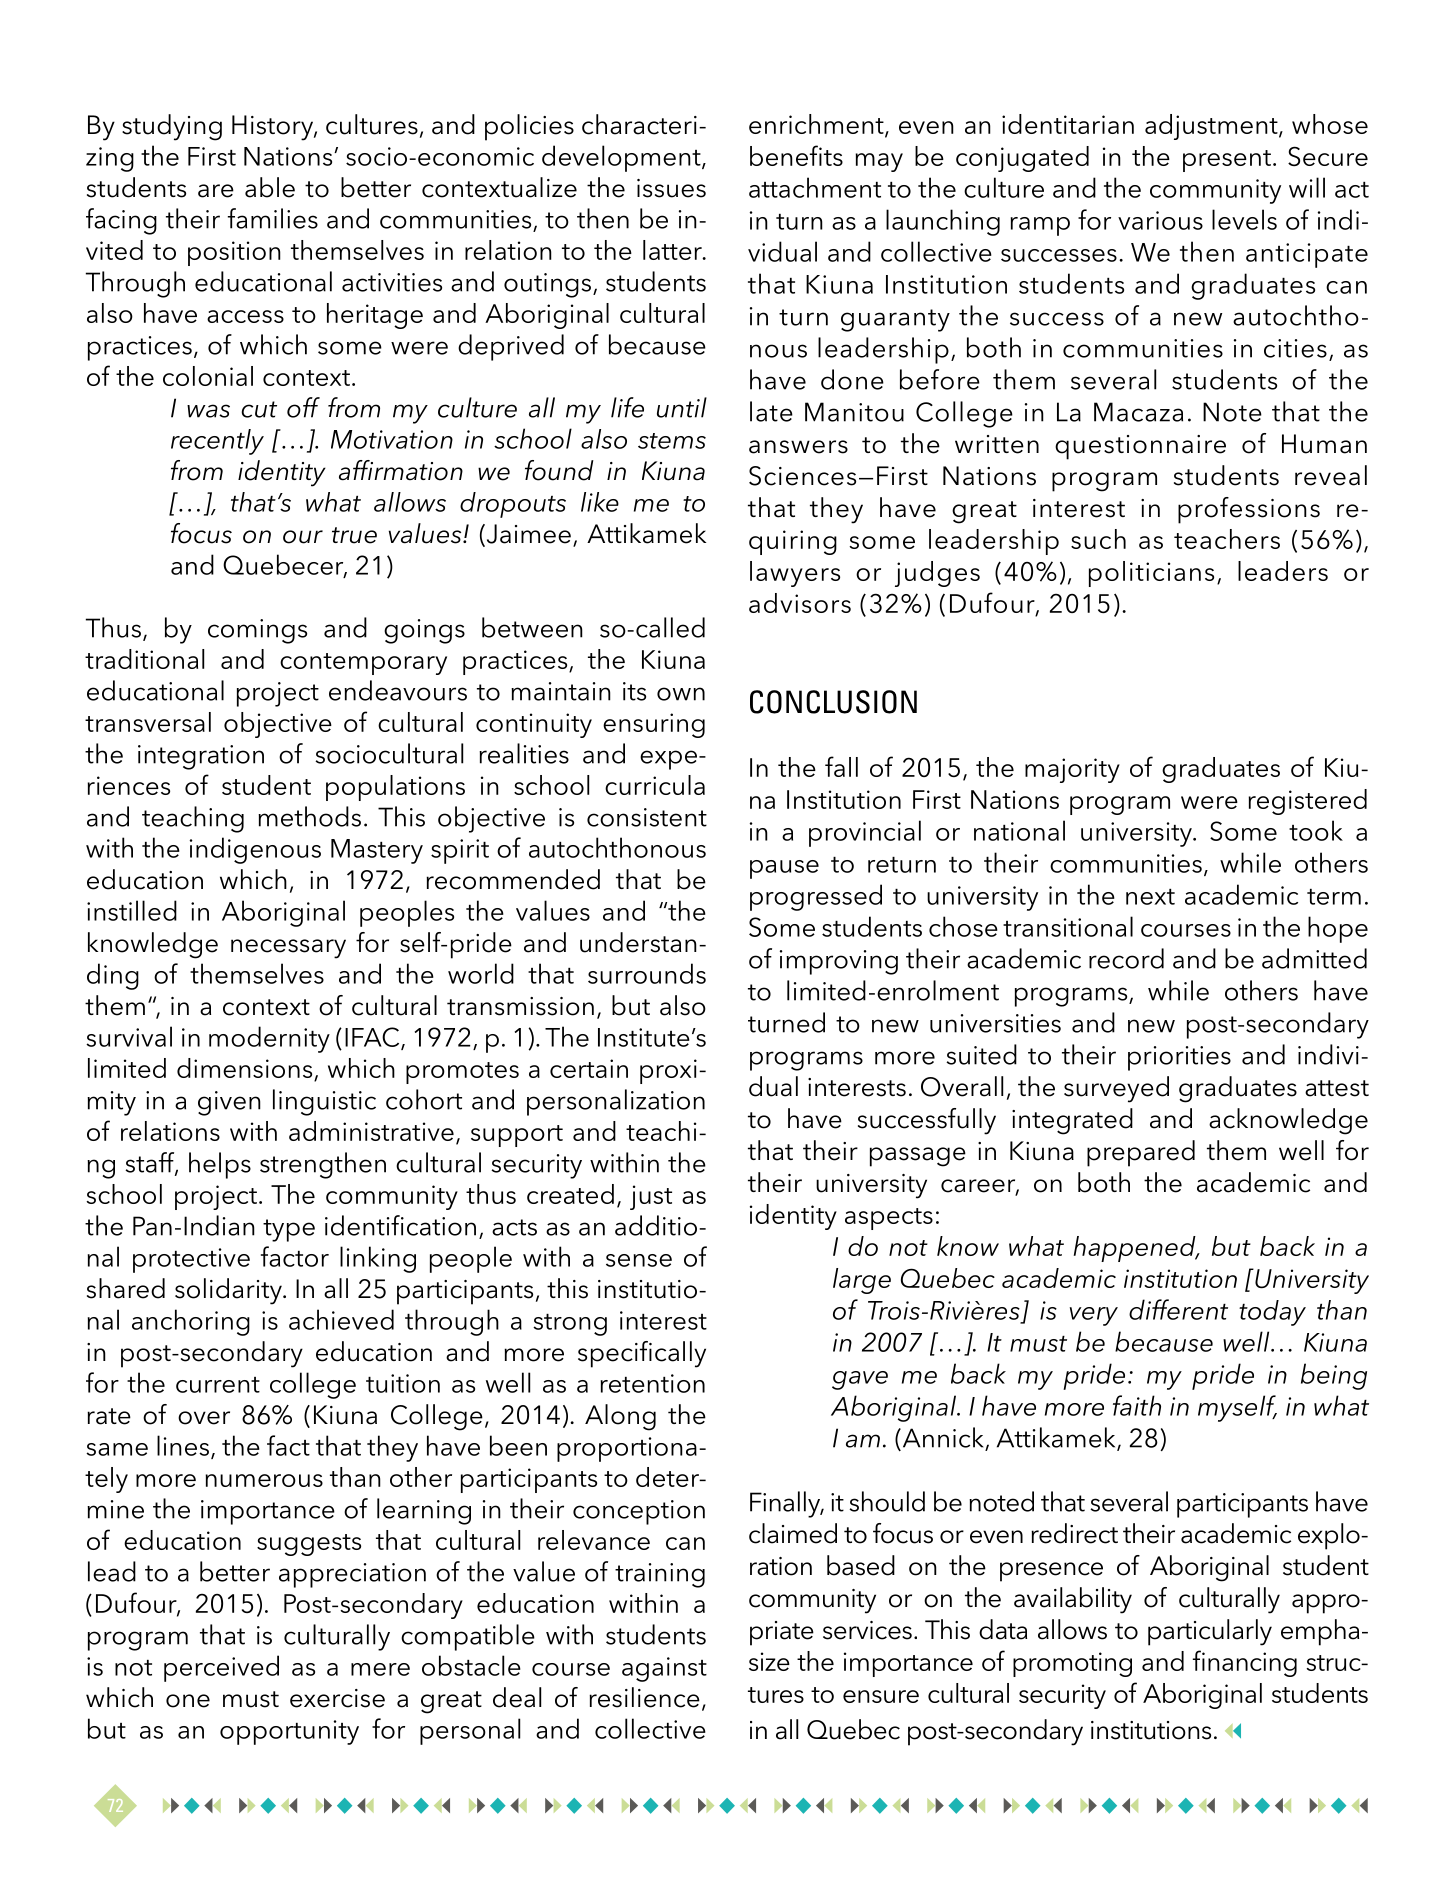 Image resolution: width=1455 pixels, height=1883 pixels. Describe the element at coordinates (270, 187) in the screenshot. I see `able` at that location.
